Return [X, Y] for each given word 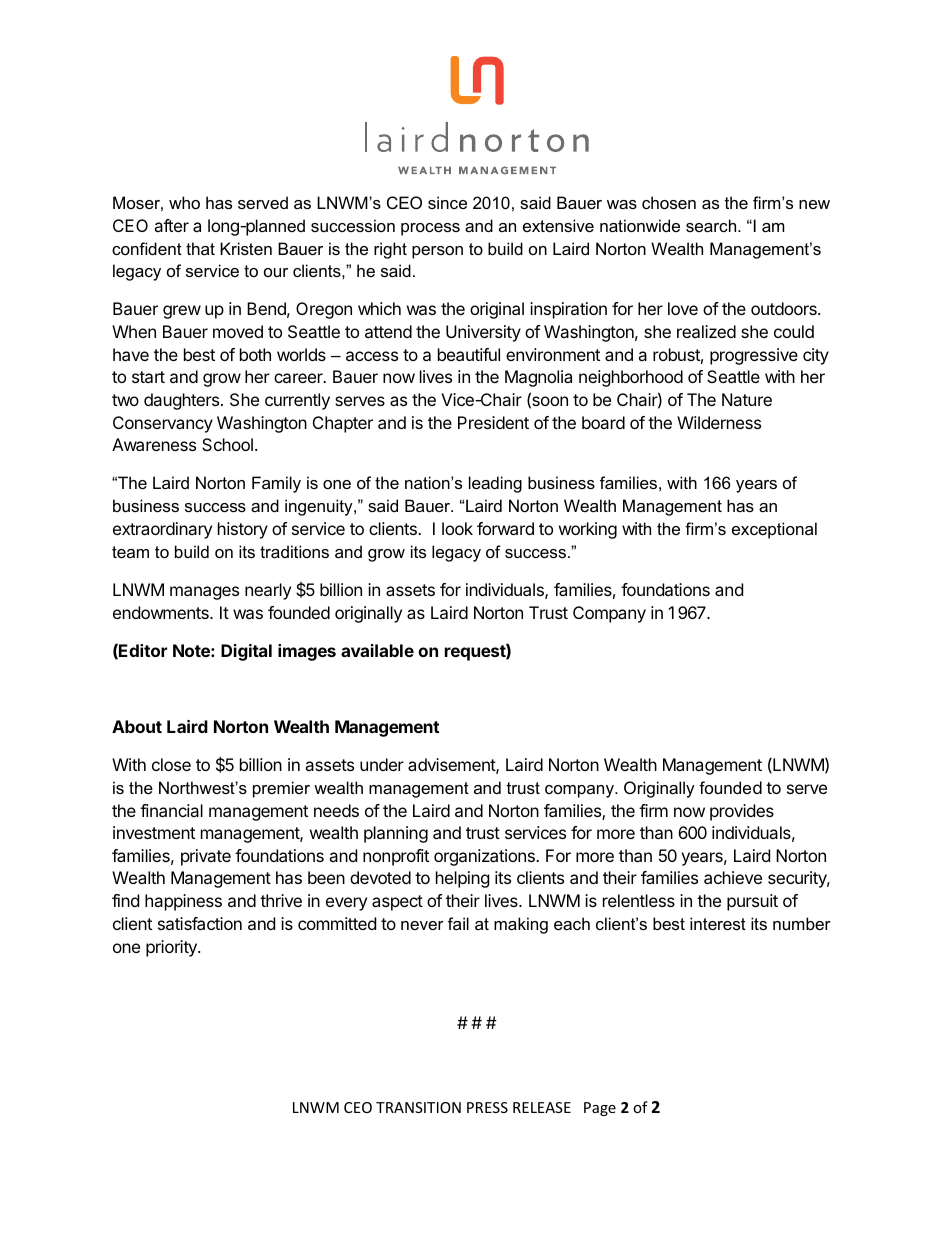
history [243, 530]
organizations [485, 857]
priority [172, 948]
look [457, 528]
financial [171, 810]
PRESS [487, 1107]
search [712, 225]
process [430, 229]
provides [742, 812]
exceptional [774, 530]
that [200, 248]
